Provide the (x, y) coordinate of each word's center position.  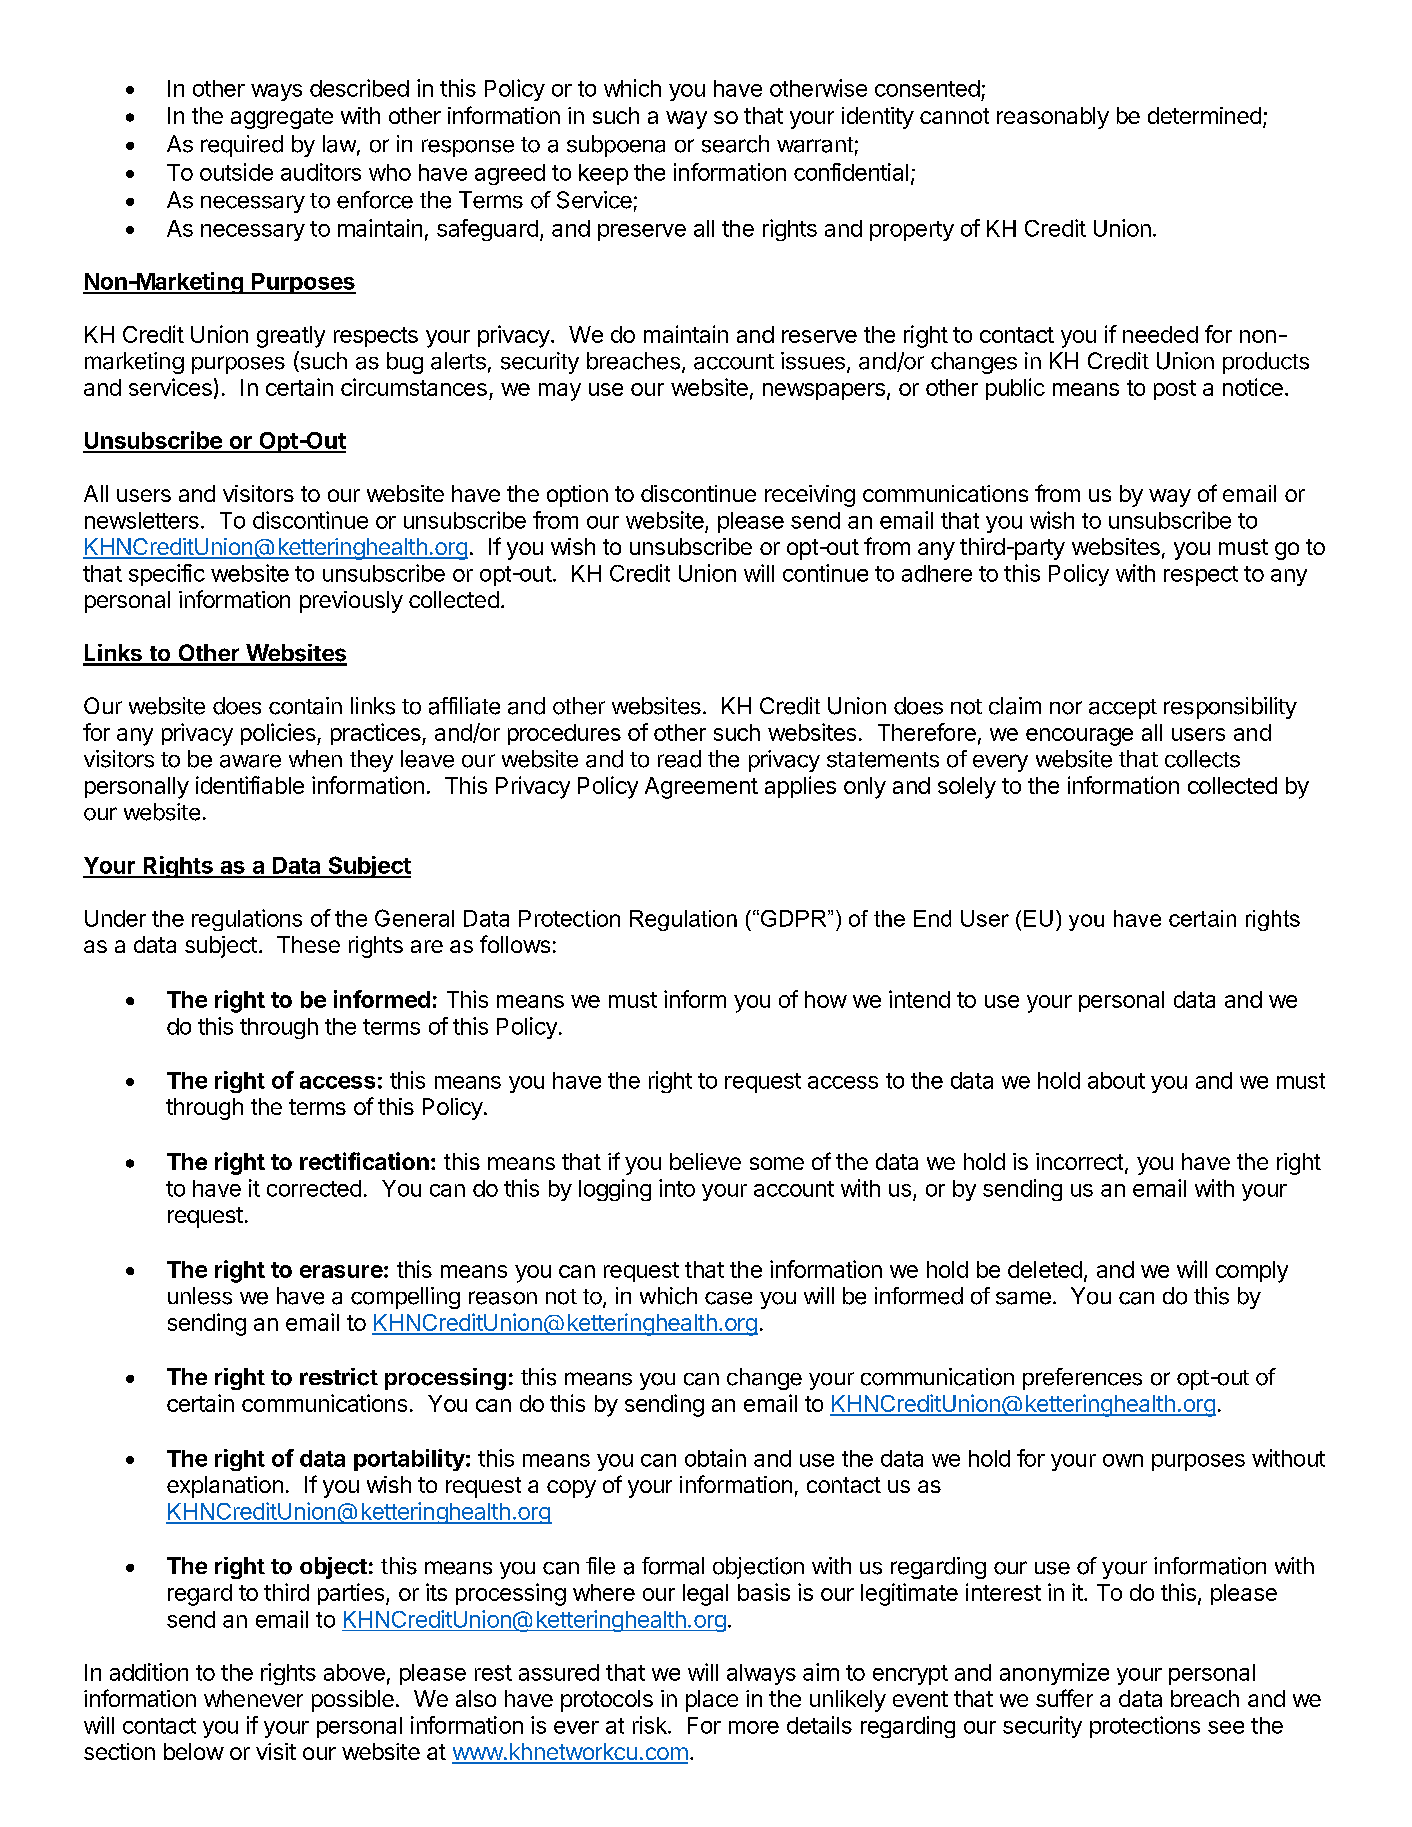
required (242, 146)
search (735, 144)
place (712, 1701)
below (194, 1751)
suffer (1064, 1698)
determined (1204, 115)
